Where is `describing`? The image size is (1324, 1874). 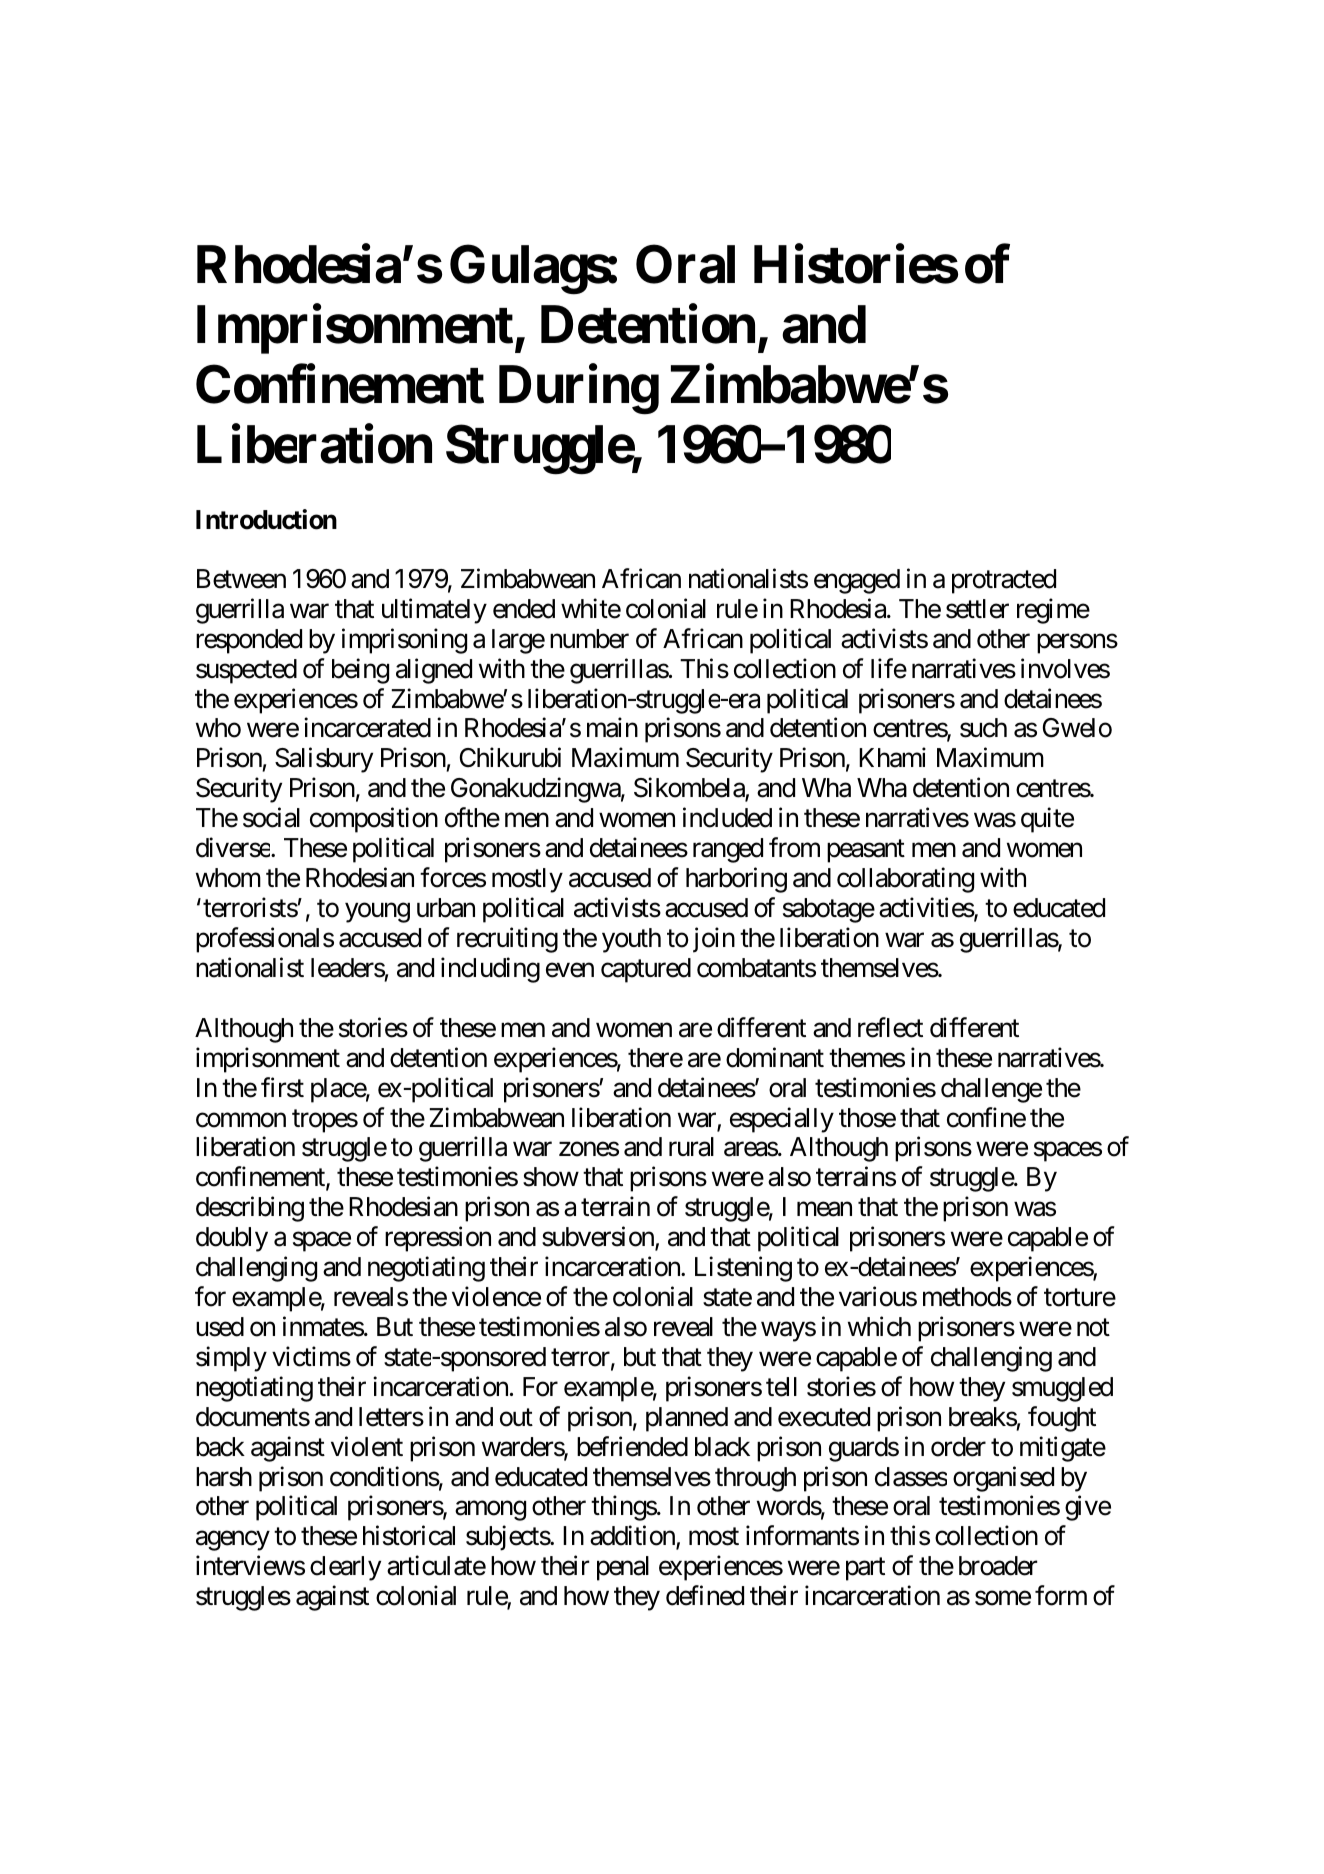
describing is located at coordinates (250, 1209).
